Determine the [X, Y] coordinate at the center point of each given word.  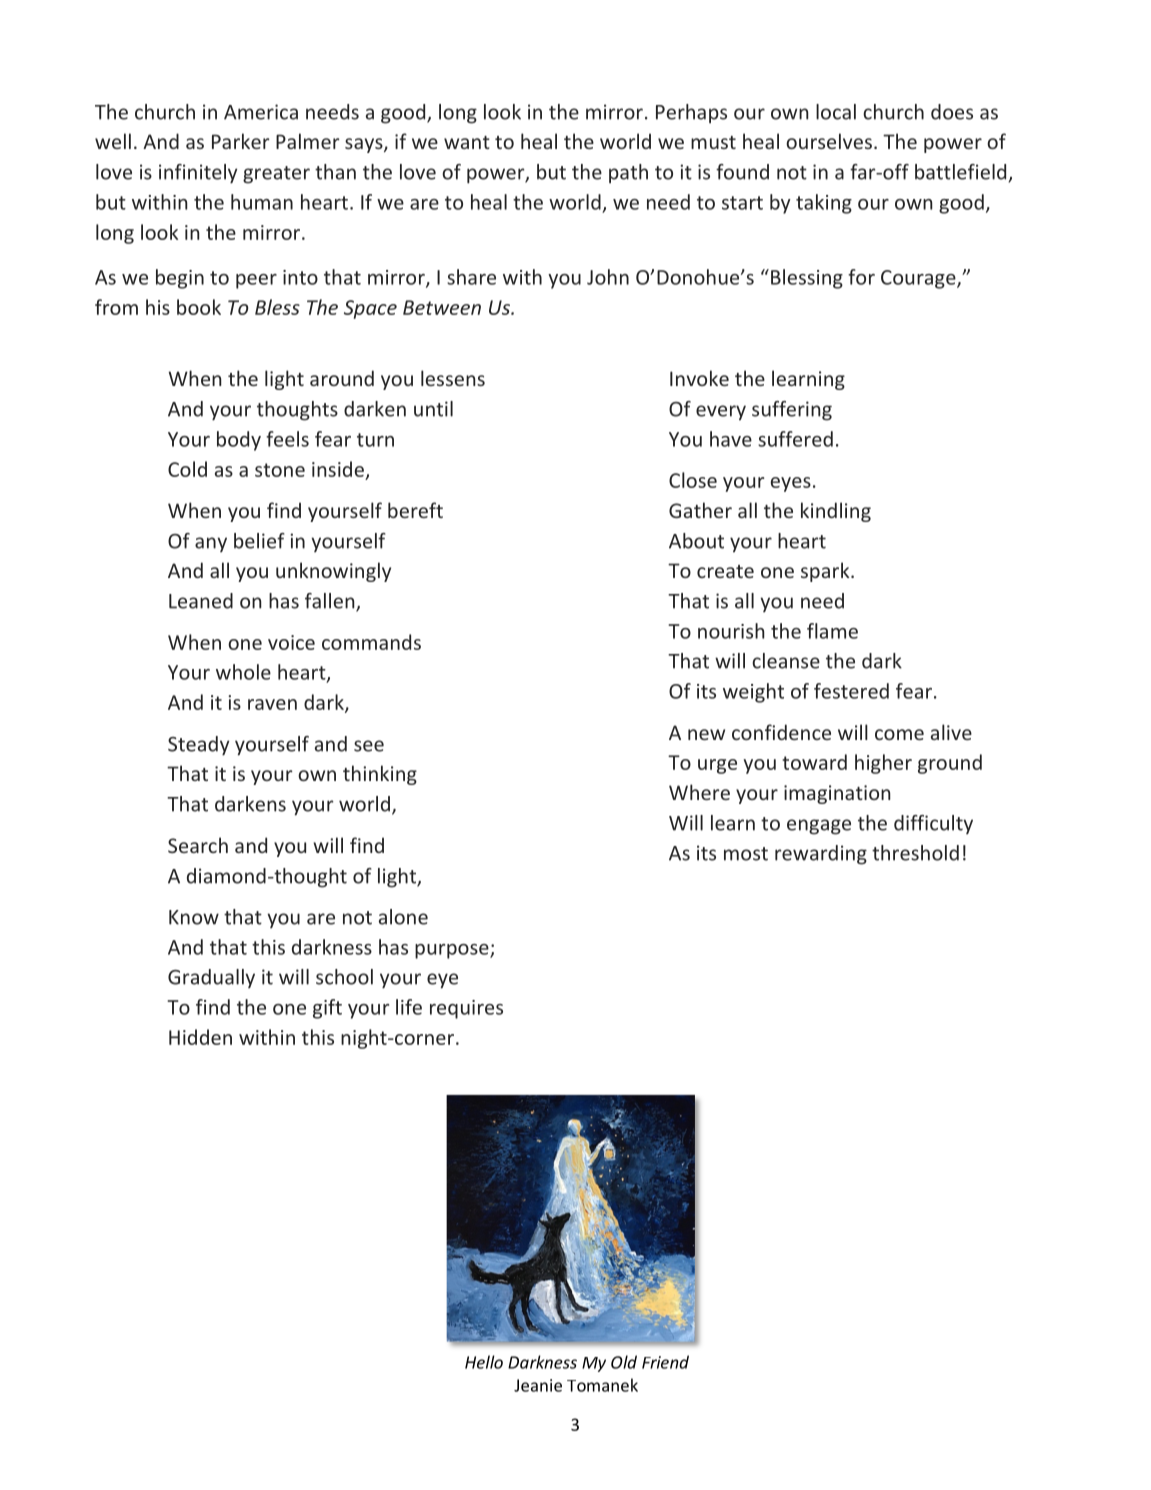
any [211, 544]
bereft [415, 510]
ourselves [829, 141]
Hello [484, 1362]
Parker [241, 141]
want [467, 142]
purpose [453, 951]
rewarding [821, 855]
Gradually [211, 978]
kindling [836, 512]
